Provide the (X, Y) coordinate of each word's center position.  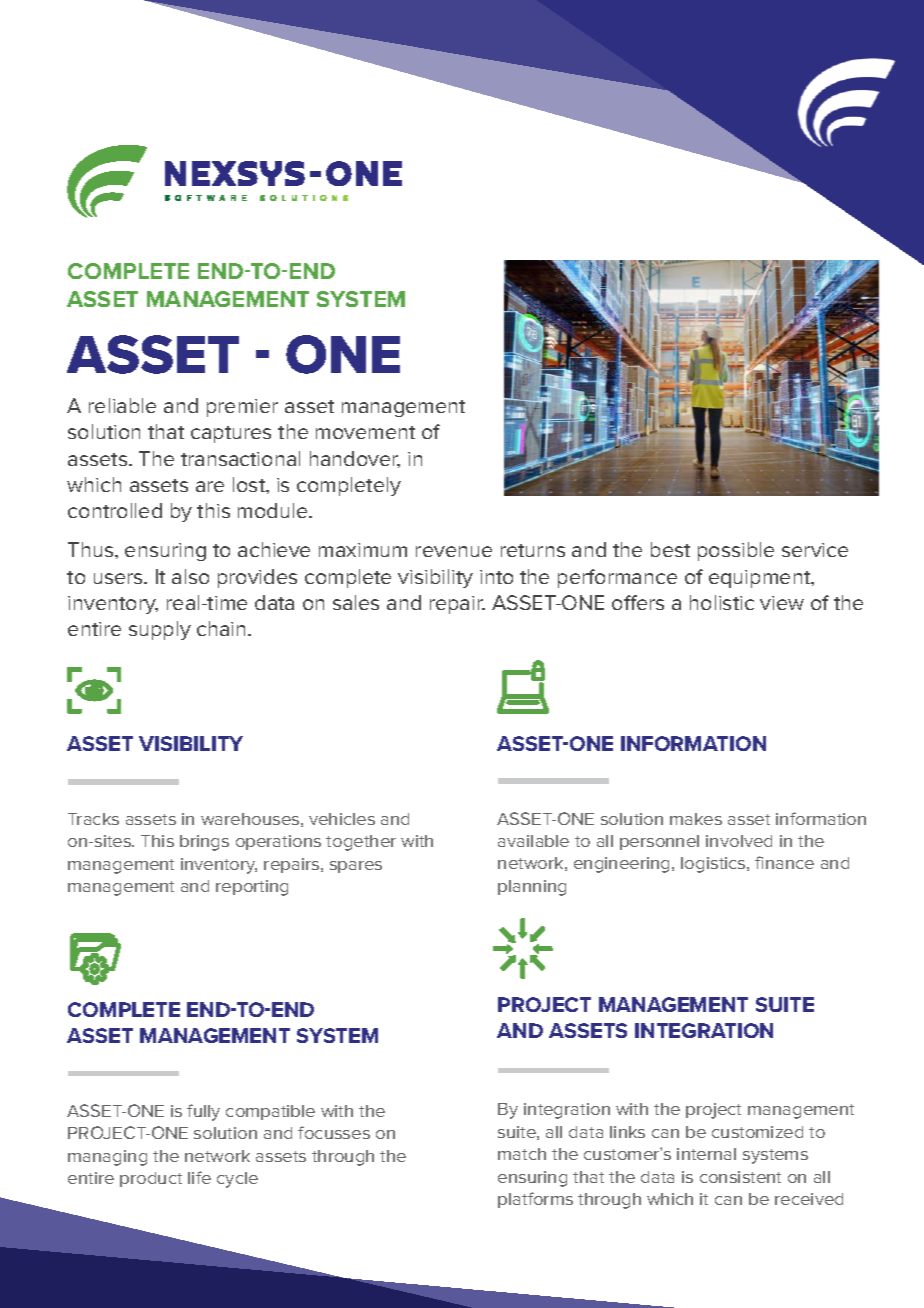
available (533, 841)
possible (736, 551)
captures (231, 434)
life (199, 1177)
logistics (714, 865)
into (496, 577)
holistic (722, 602)
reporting (252, 888)
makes (696, 819)
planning (532, 888)
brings (204, 843)
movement (365, 432)
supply (160, 630)
